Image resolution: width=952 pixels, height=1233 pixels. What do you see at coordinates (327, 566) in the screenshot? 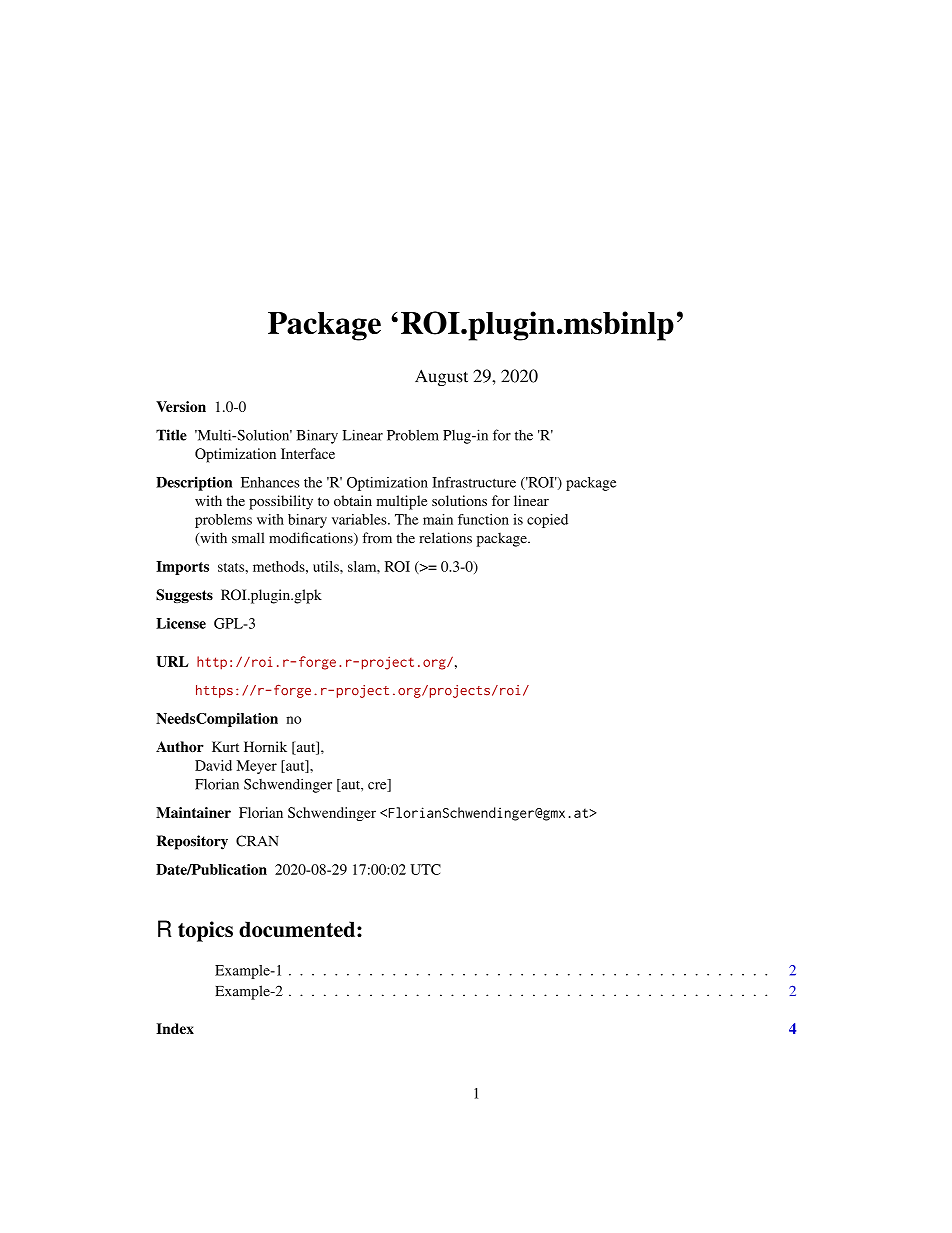
I see `utils` at bounding box center [327, 566].
